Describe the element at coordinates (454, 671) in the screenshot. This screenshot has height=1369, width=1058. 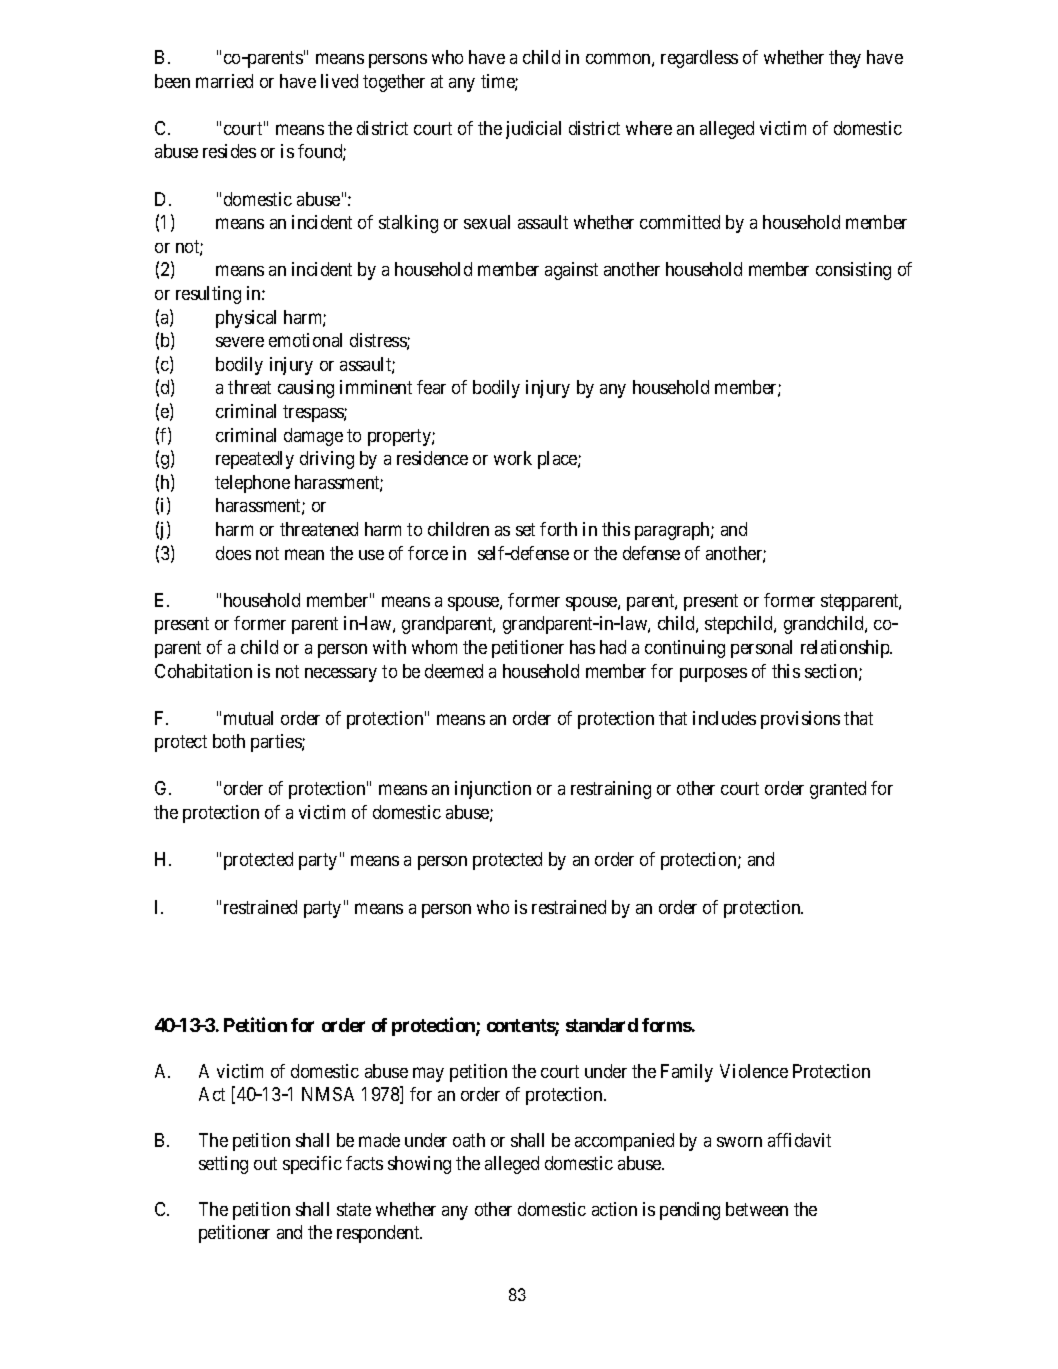
I see `deemed` at that location.
